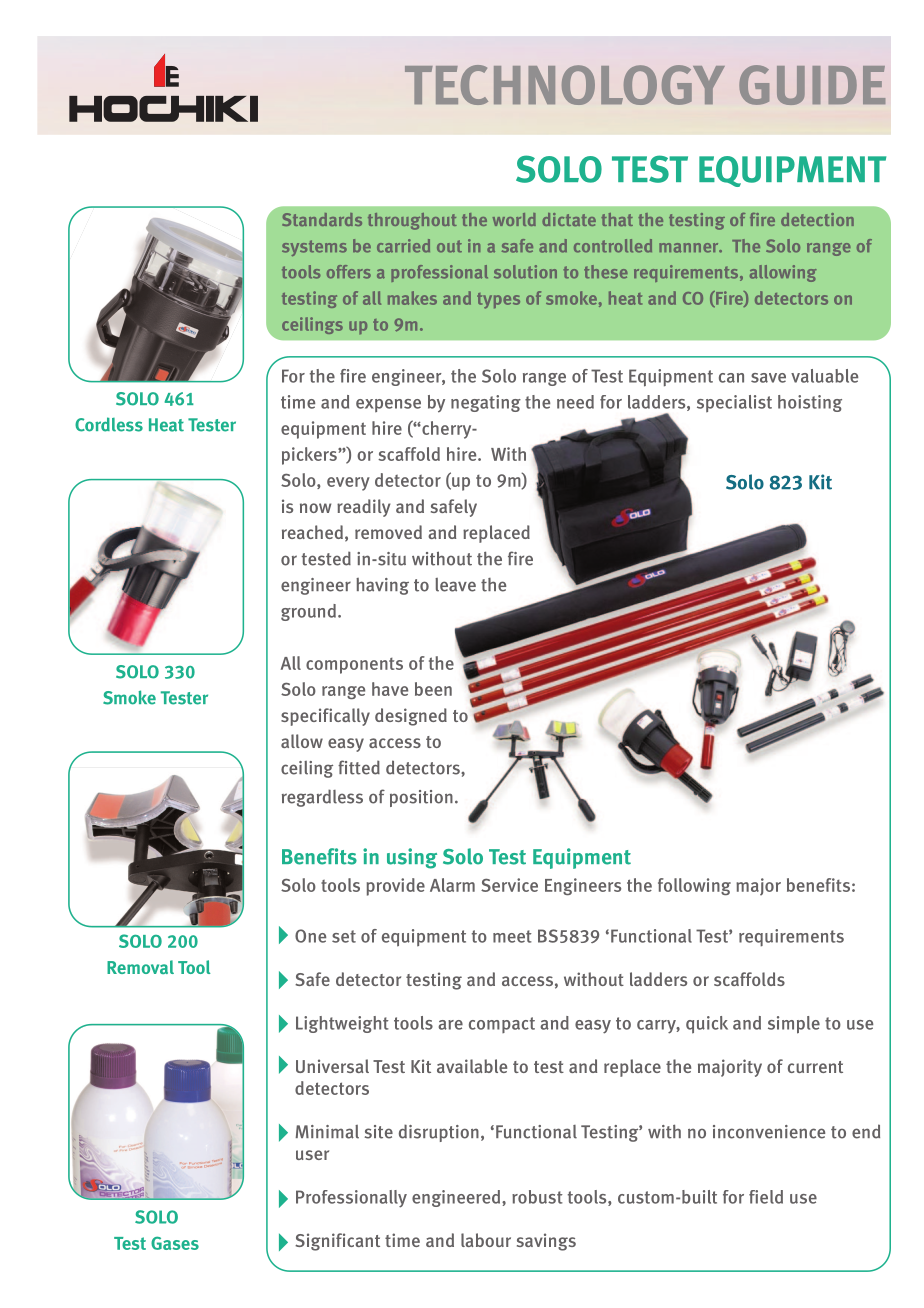 This document has width=924, height=1308. What do you see at coordinates (486, 403) in the document?
I see `negating` at bounding box center [486, 403].
